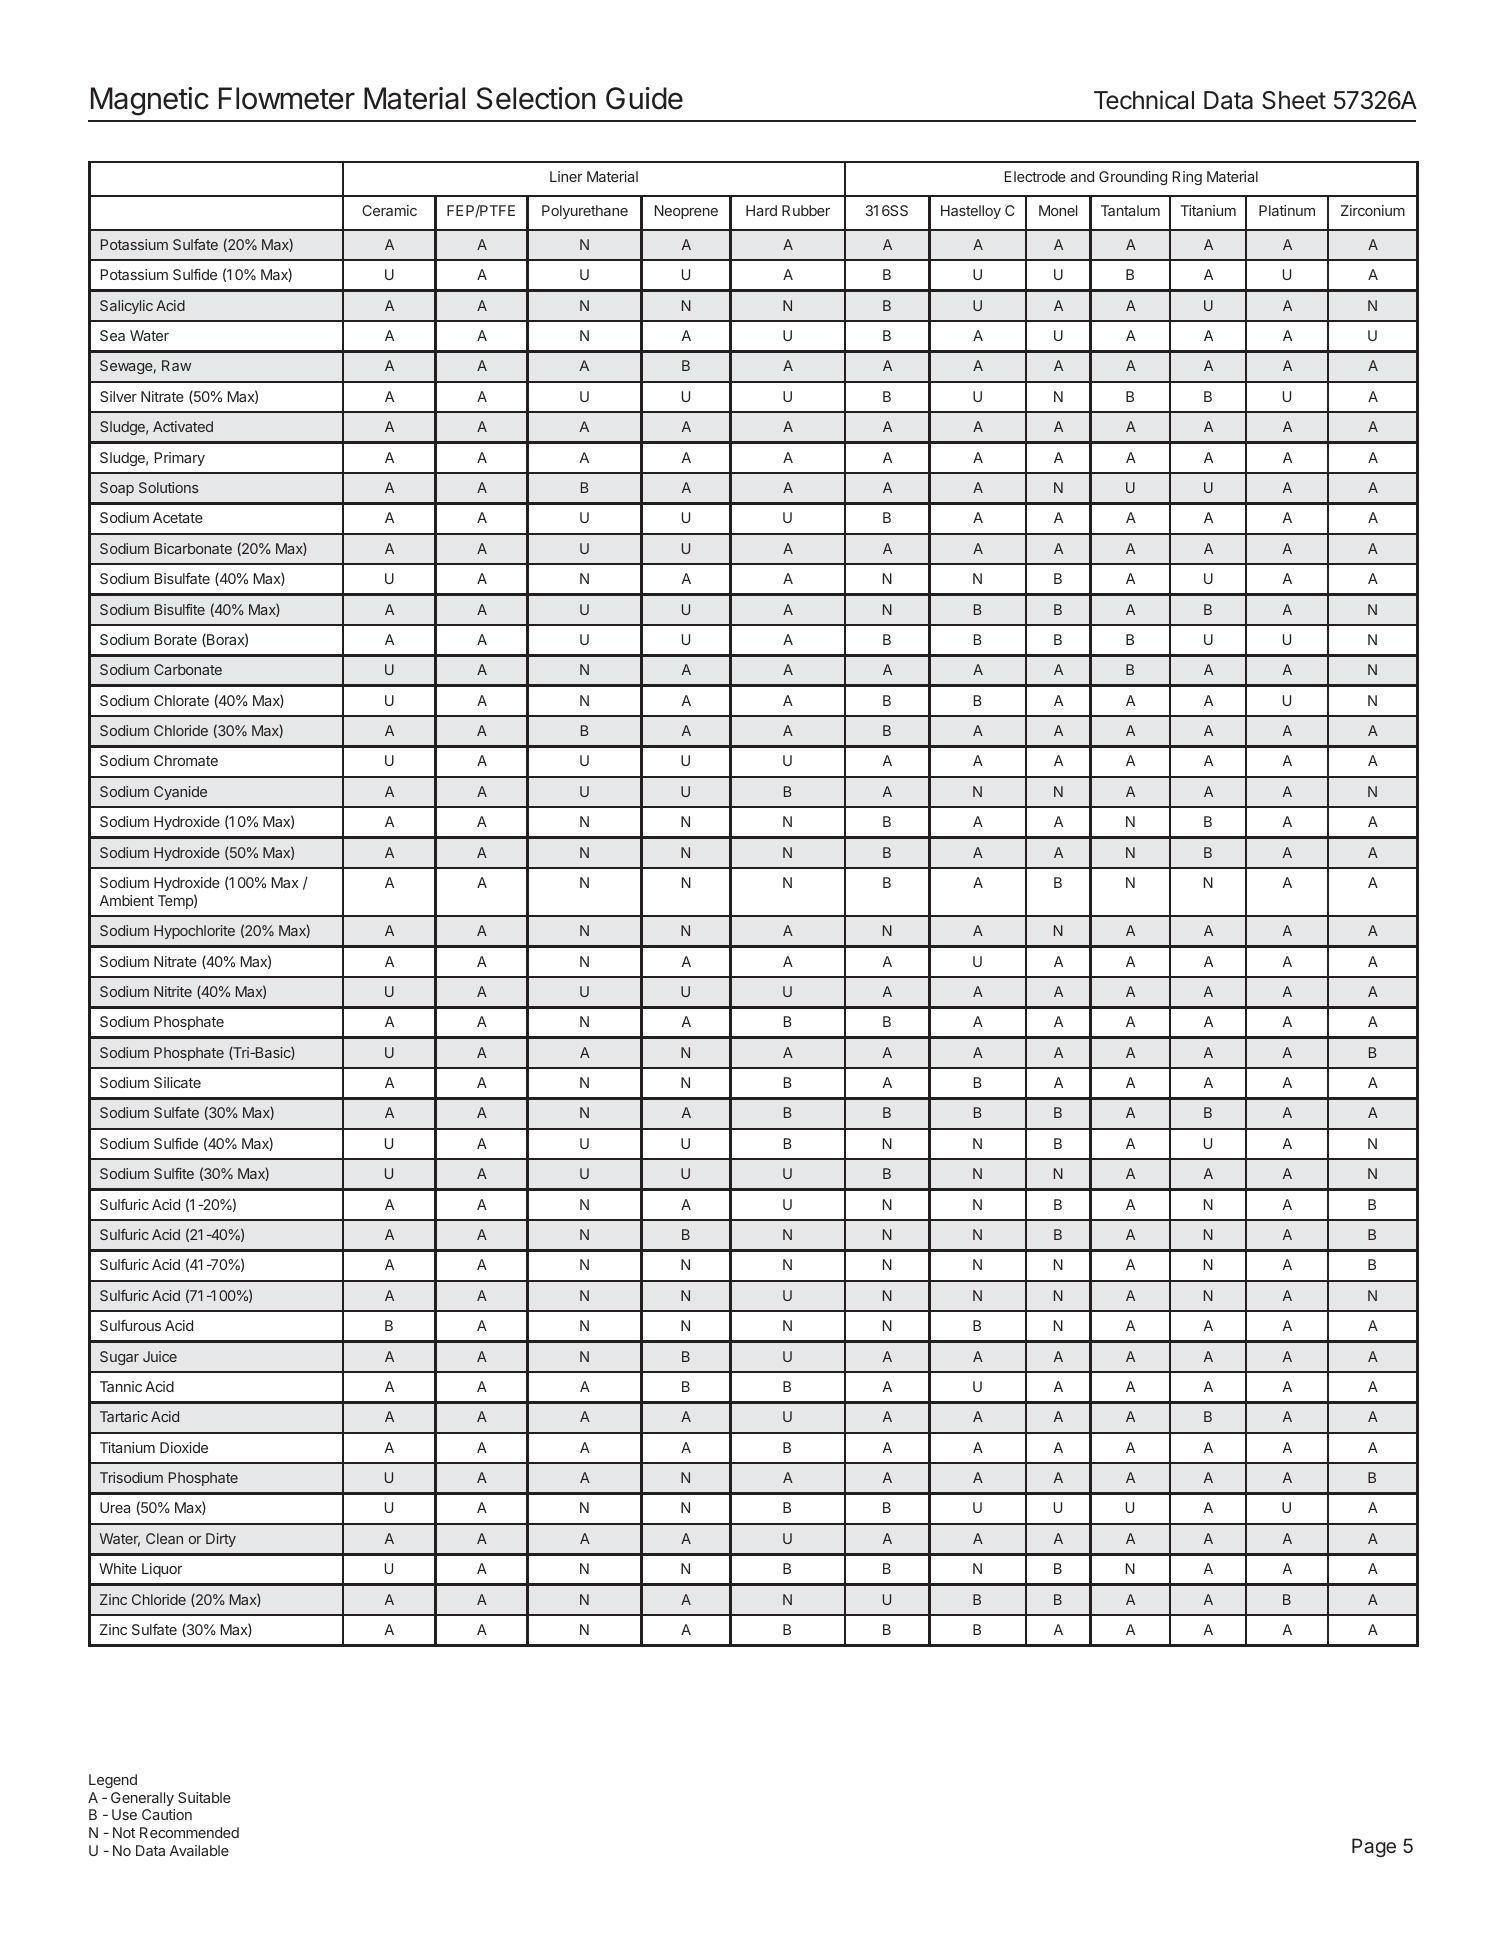 The image size is (1504, 1946). Describe the element at coordinates (178, 517) in the page. I see `Acetate` at that location.
